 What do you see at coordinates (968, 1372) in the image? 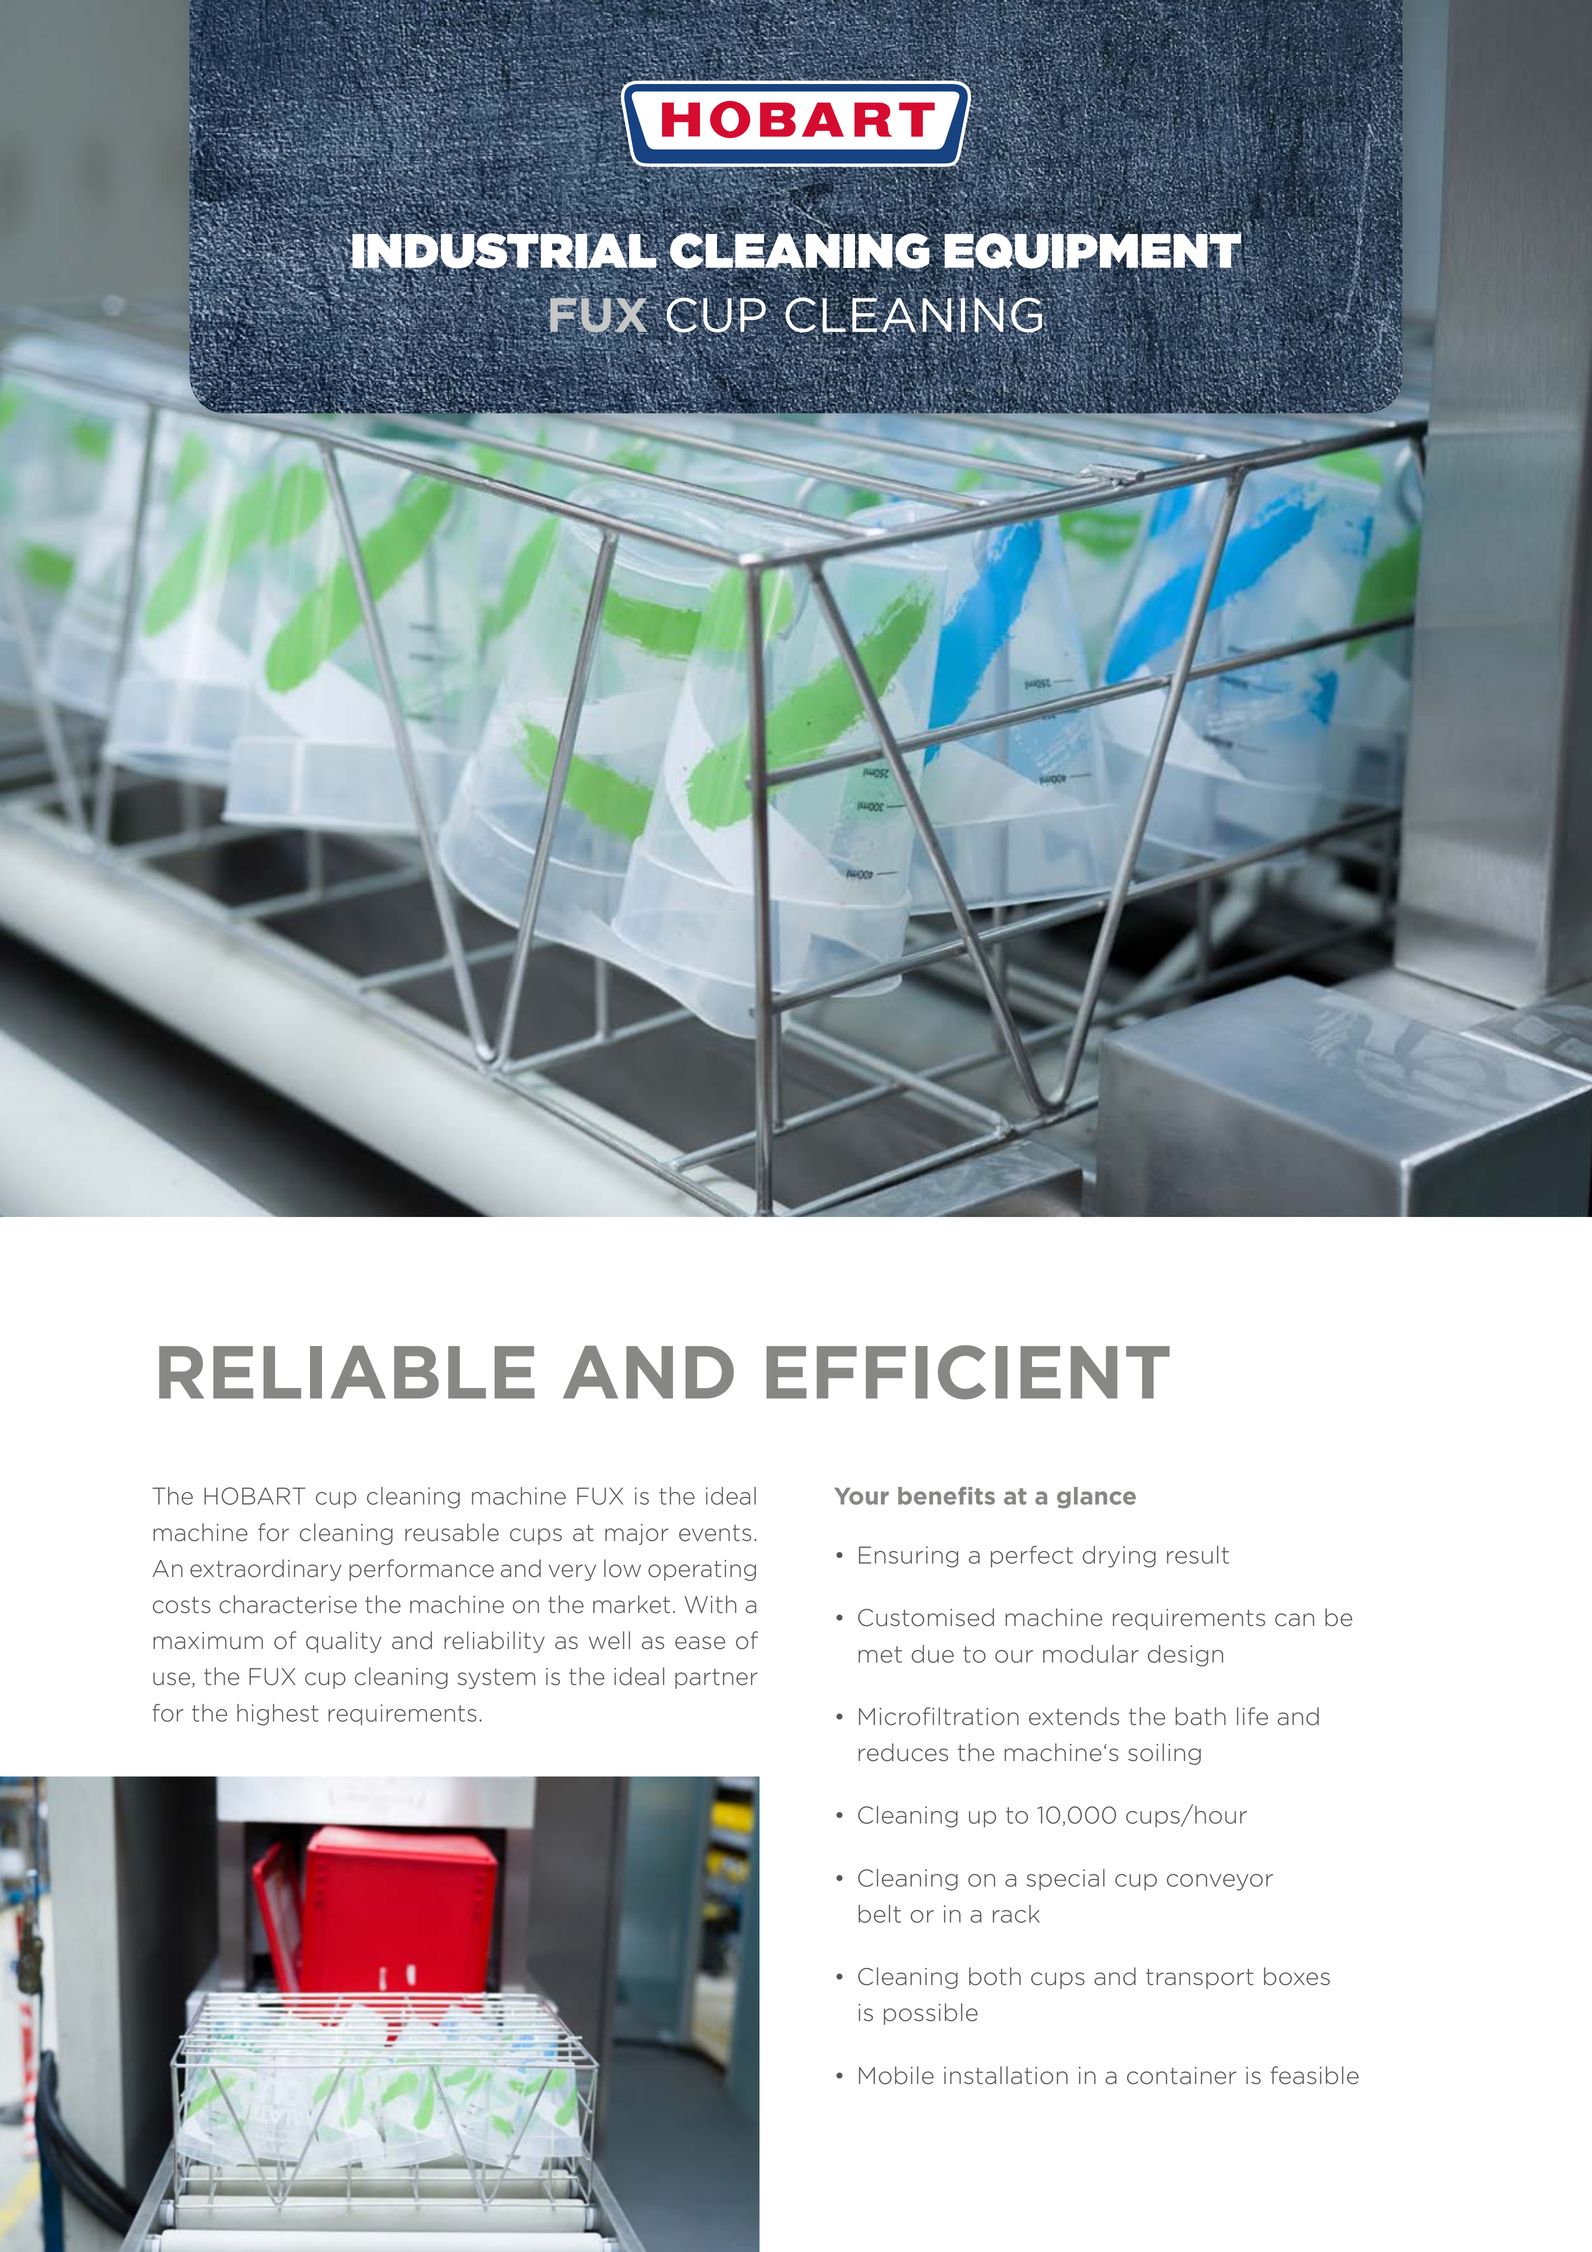
I see `EFFICIENT` at bounding box center [968, 1372].
